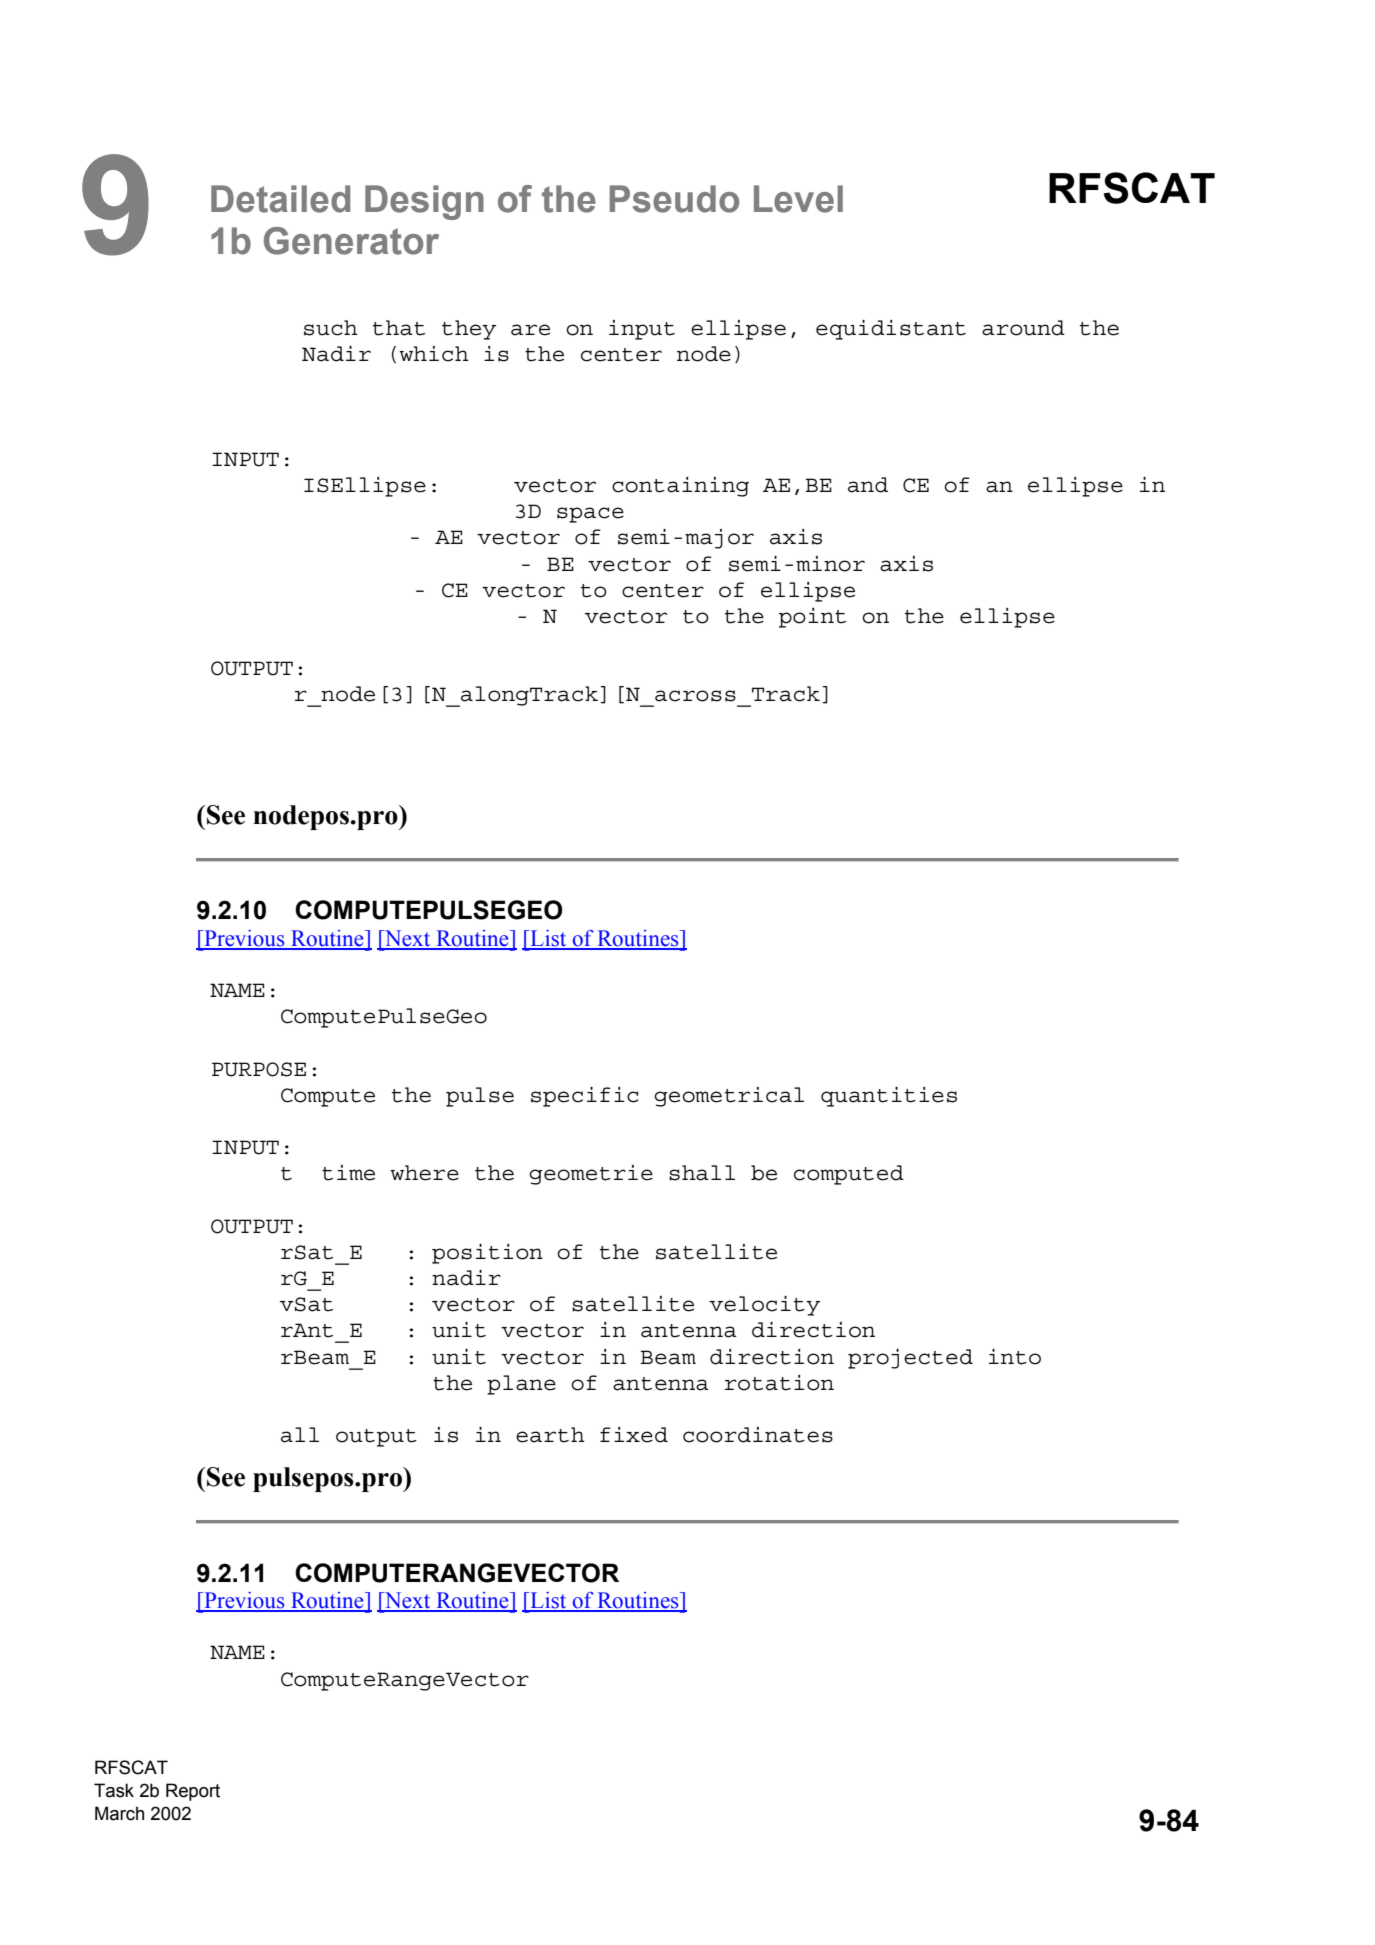 This screenshot has width=1375, height=1945. Describe the element at coordinates (348, 1173) in the screenshot. I see `time` at that location.
